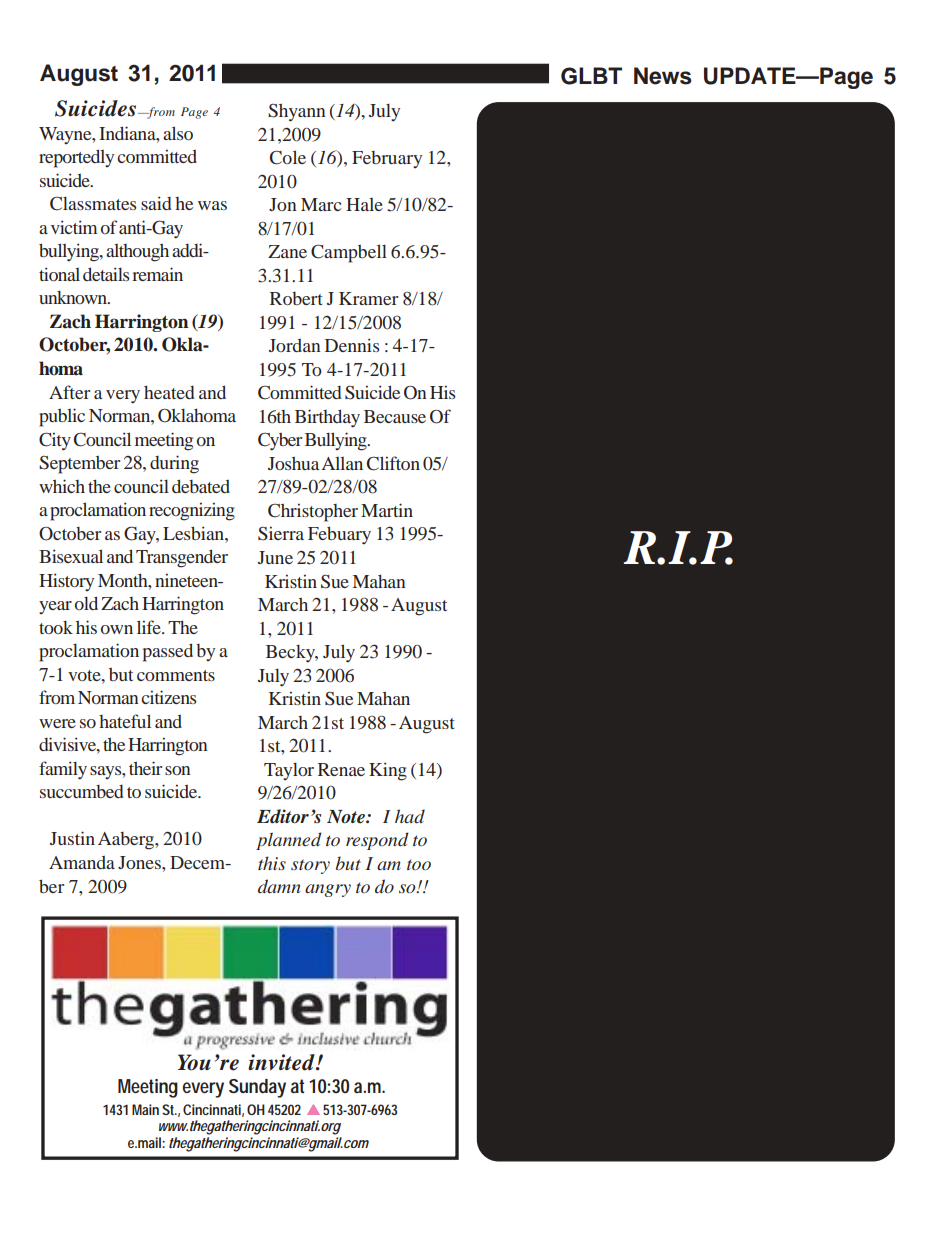 The height and width of the screenshot is (1235, 952). I want to click on Jones, so click(140, 862).
